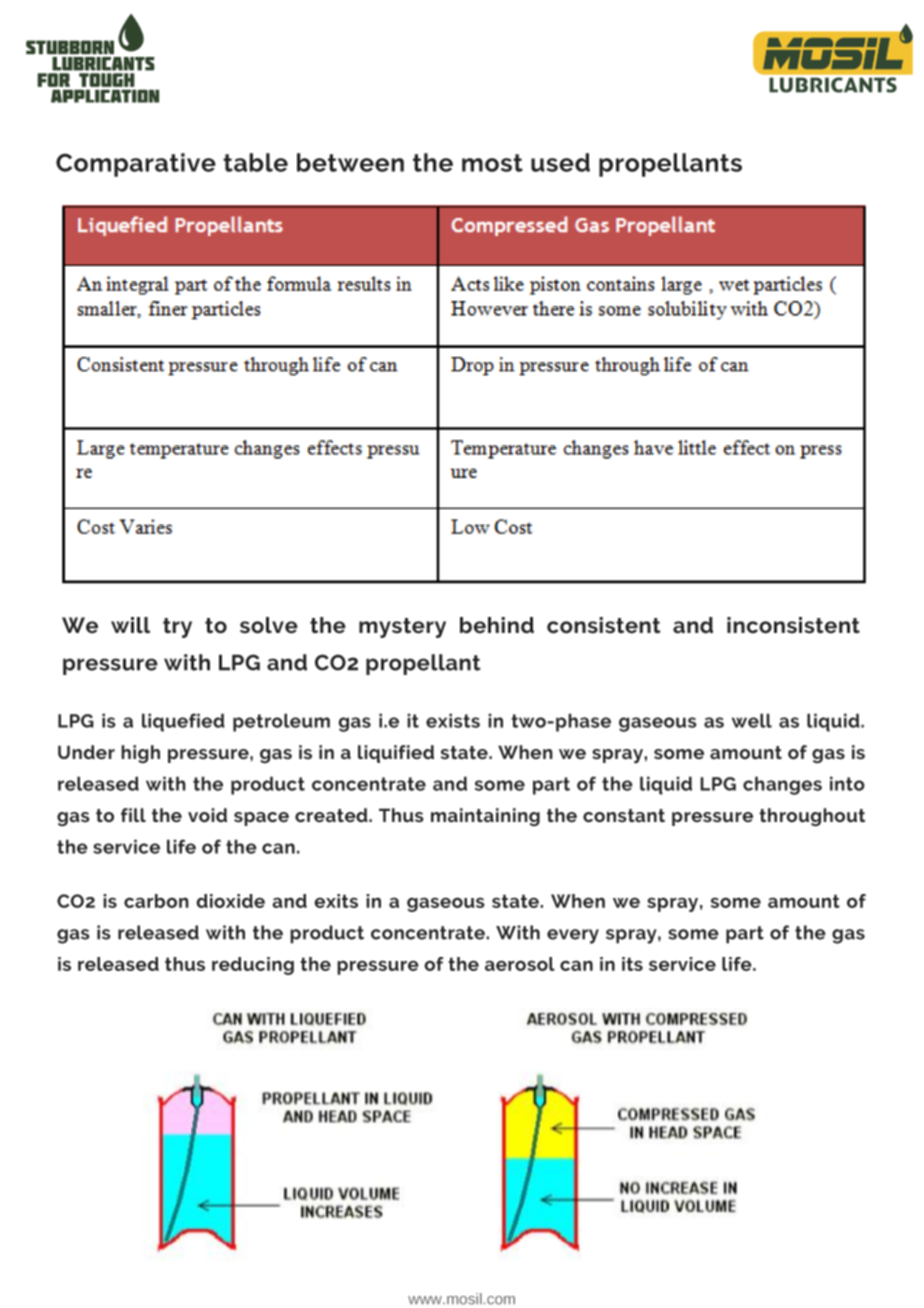 The height and width of the screenshot is (1308, 924). I want to click on carbon, so click(156, 901).
